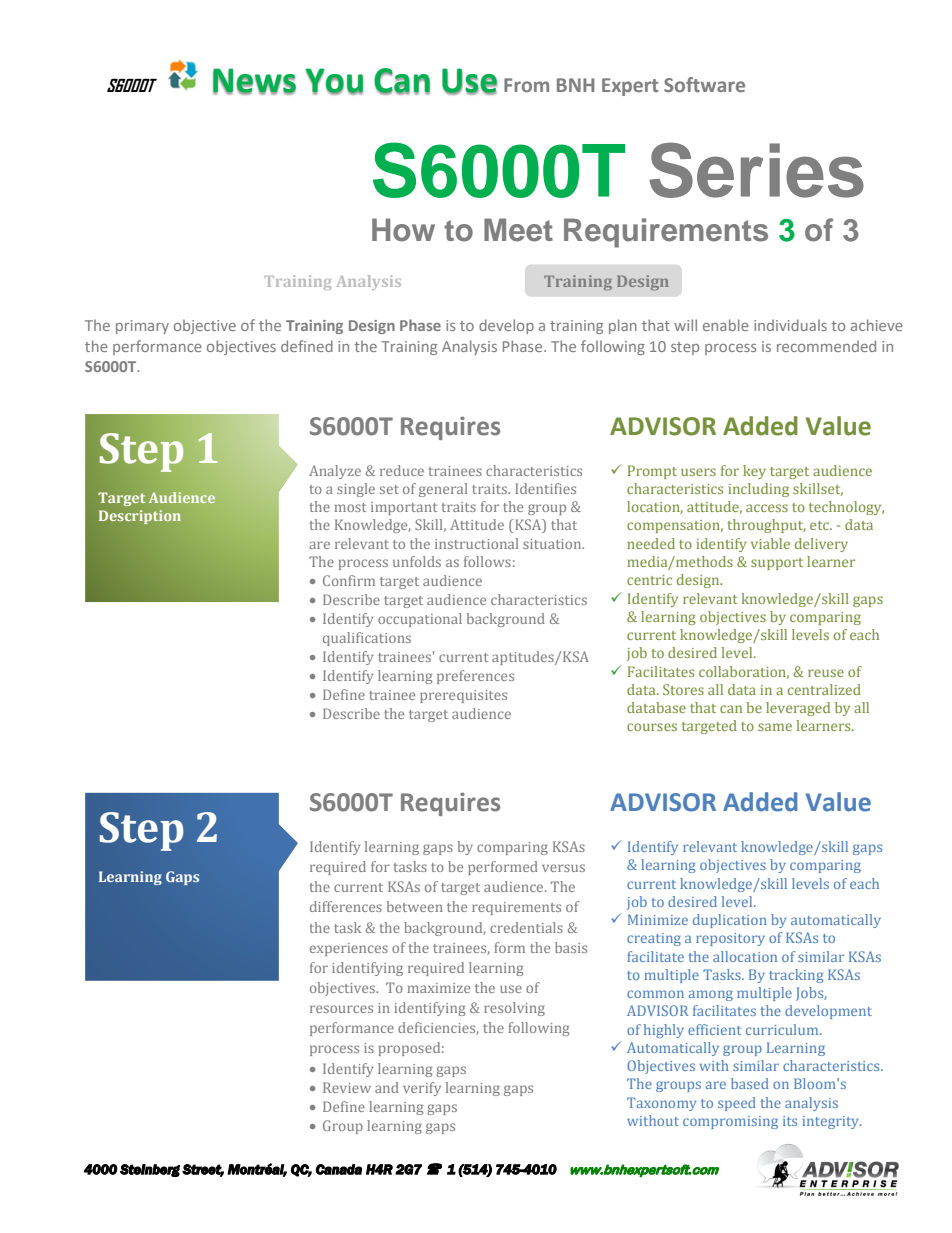 Image resolution: width=952 pixels, height=1233 pixels. What do you see at coordinates (335, 472) in the document?
I see `Analyze` at bounding box center [335, 472].
